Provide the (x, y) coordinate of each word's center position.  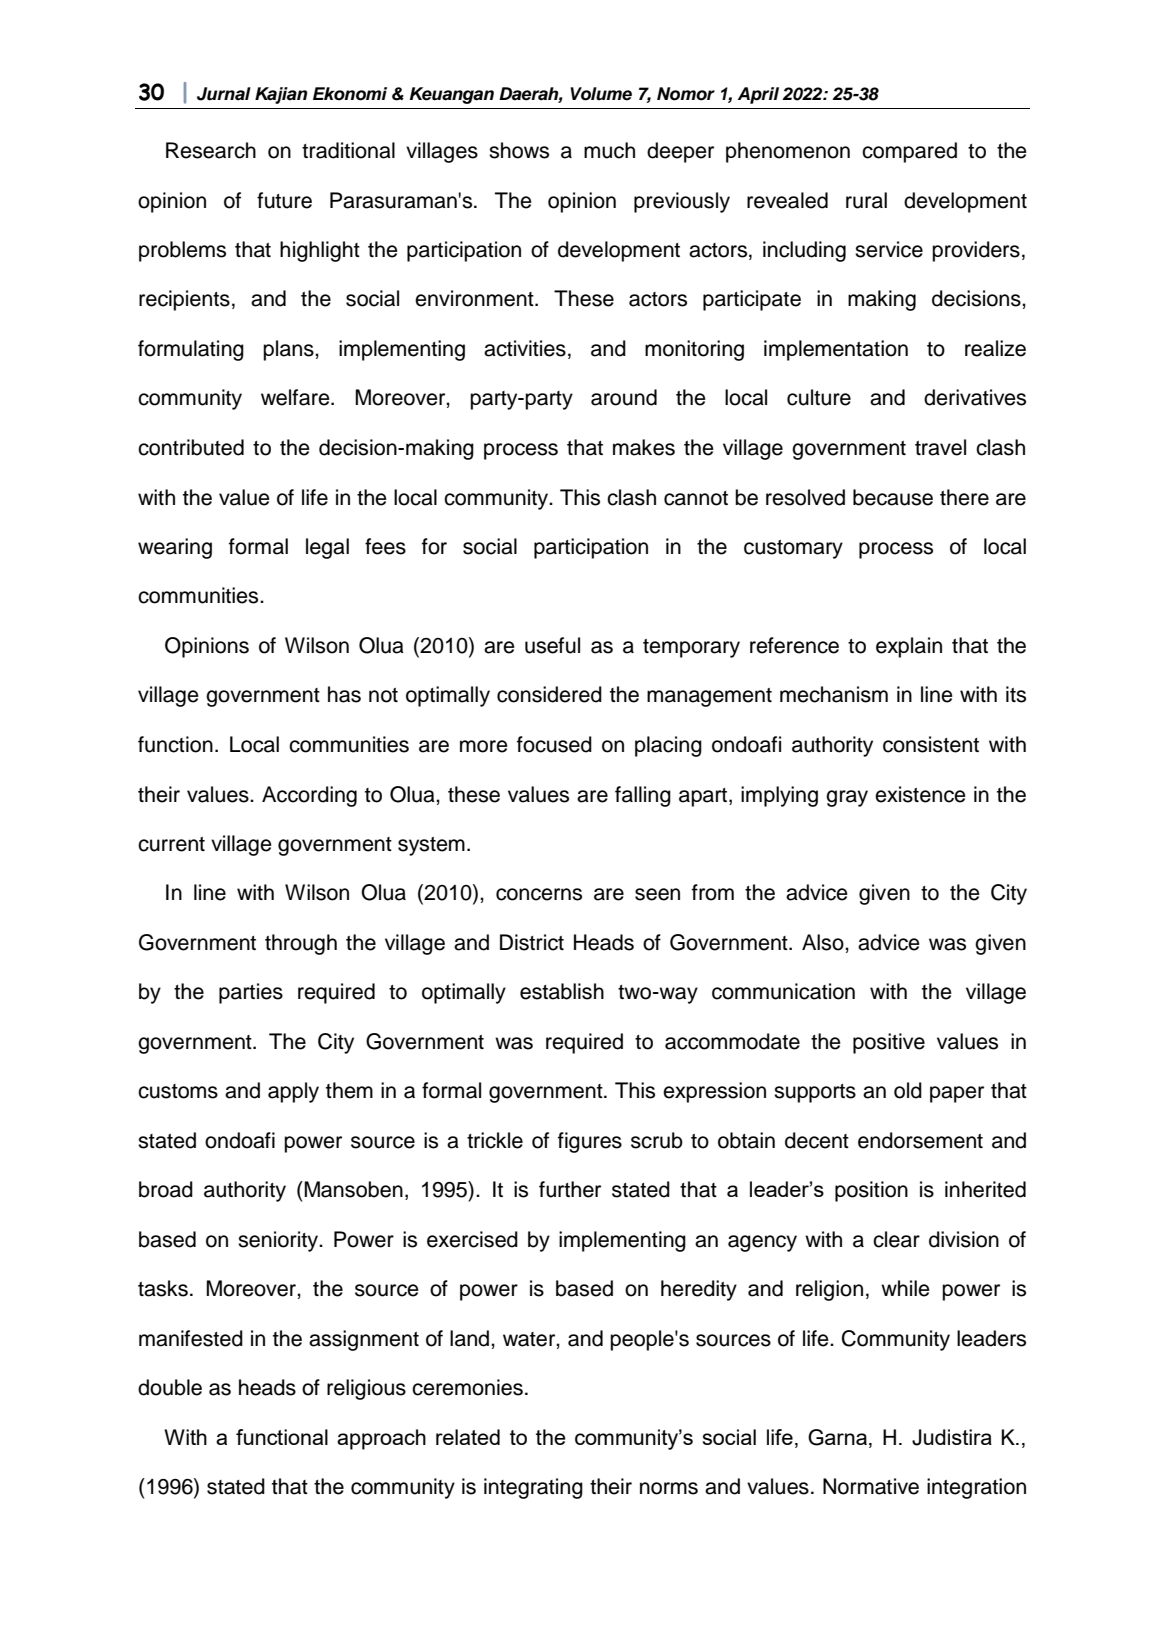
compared (909, 152)
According (309, 796)
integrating (533, 1488)
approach (381, 1439)
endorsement (920, 1140)
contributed (191, 447)
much (609, 150)
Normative (871, 1486)
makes (644, 447)
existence (920, 794)
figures (590, 1142)
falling (643, 796)
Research (211, 150)
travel (940, 447)
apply (293, 1092)
